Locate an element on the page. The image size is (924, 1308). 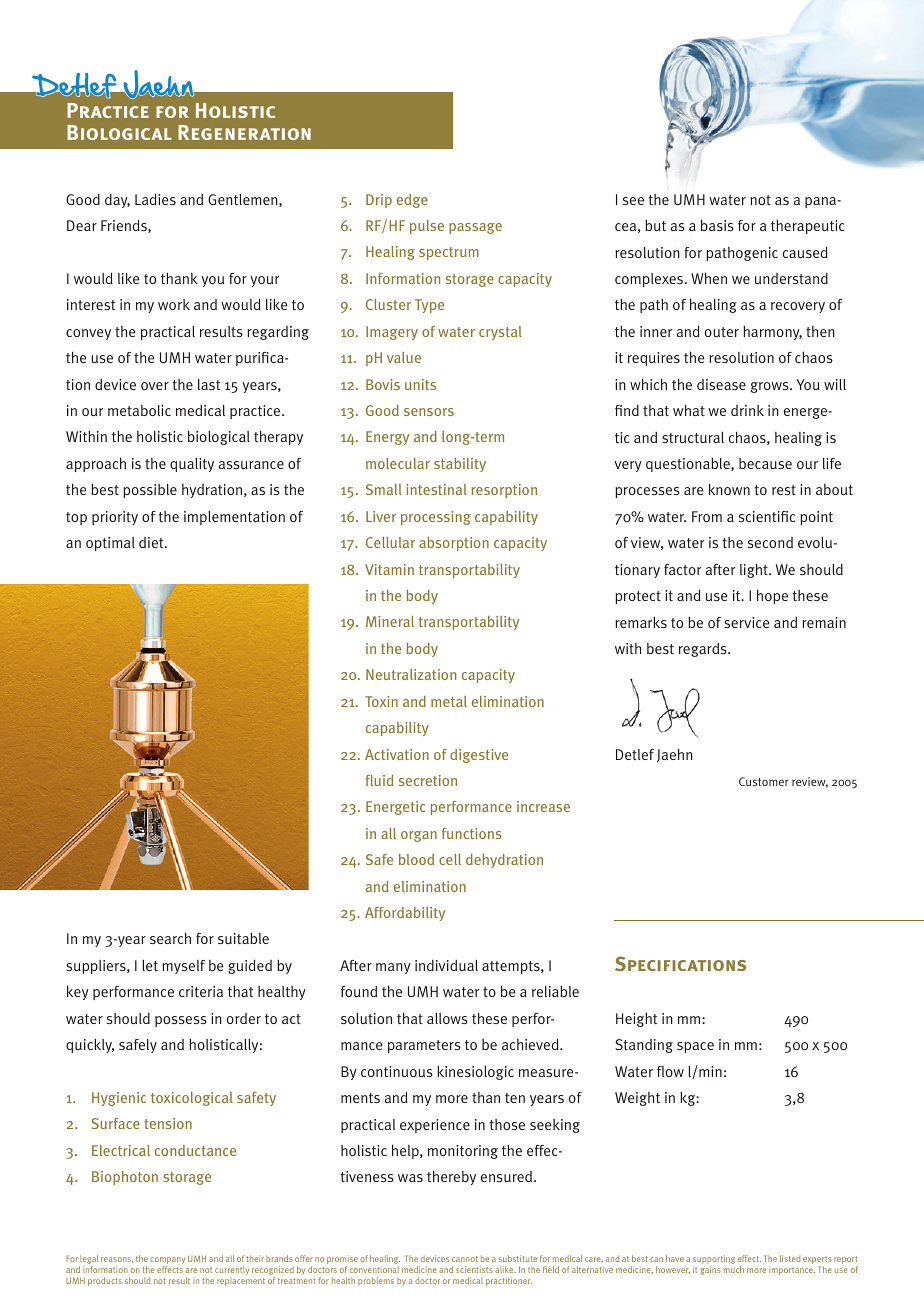
basis is located at coordinates (717, 225).
